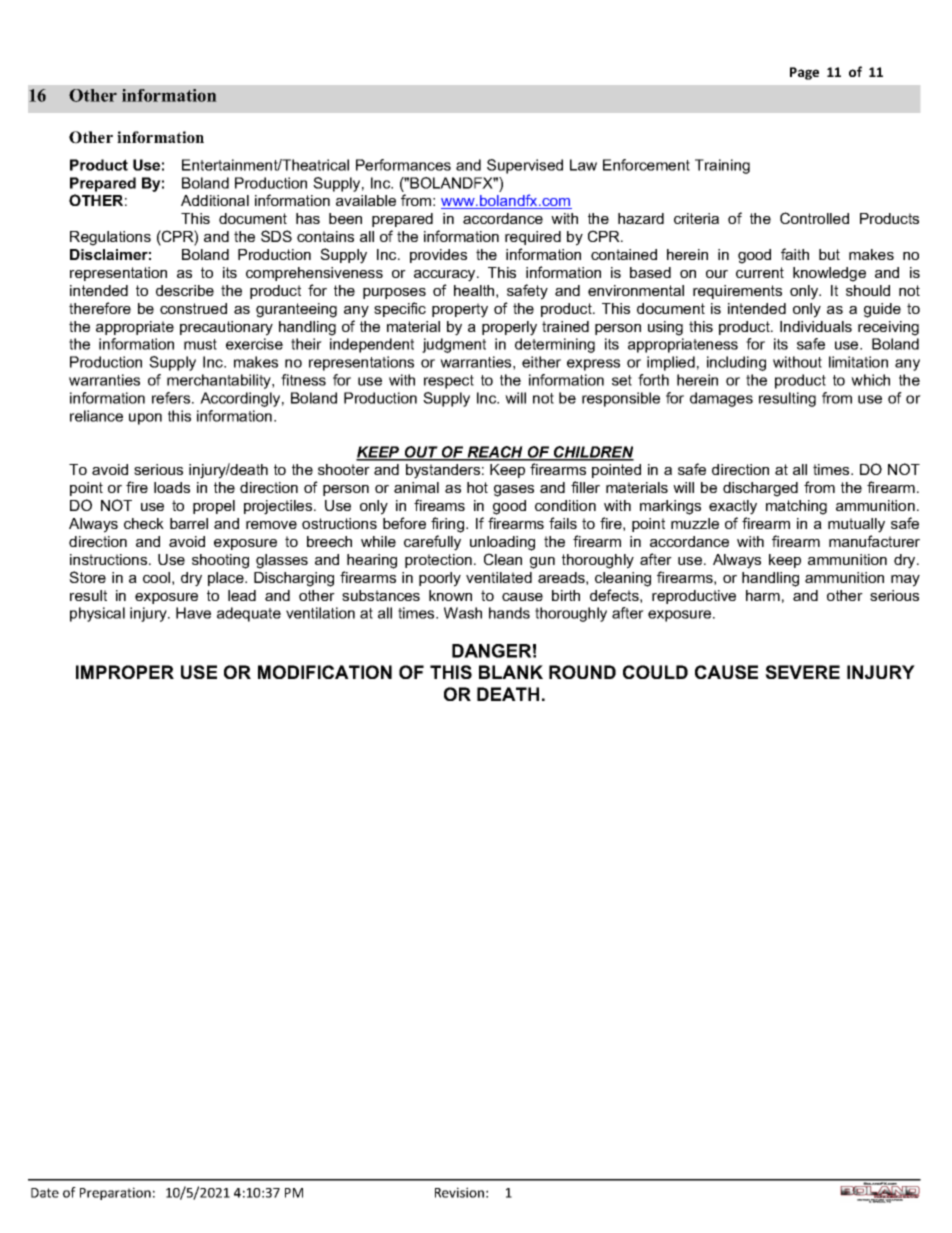 The height and width of the screenshot is (1233, 952). Describe the element at coordinates (463, 613) in the screenshot. I see `Wash` at that location.
